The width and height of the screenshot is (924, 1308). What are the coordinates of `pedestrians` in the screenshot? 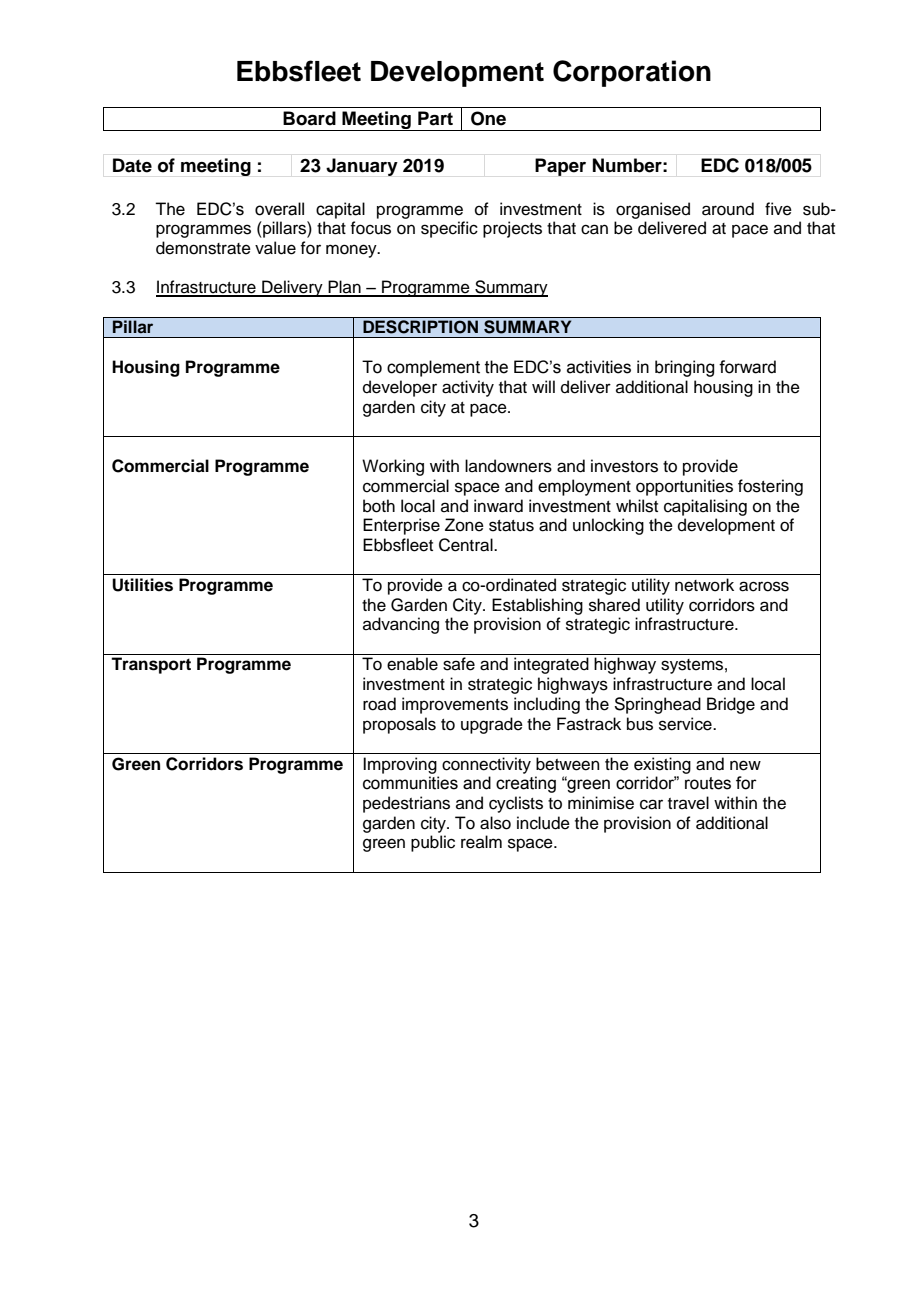 It's located at (406, 804).
